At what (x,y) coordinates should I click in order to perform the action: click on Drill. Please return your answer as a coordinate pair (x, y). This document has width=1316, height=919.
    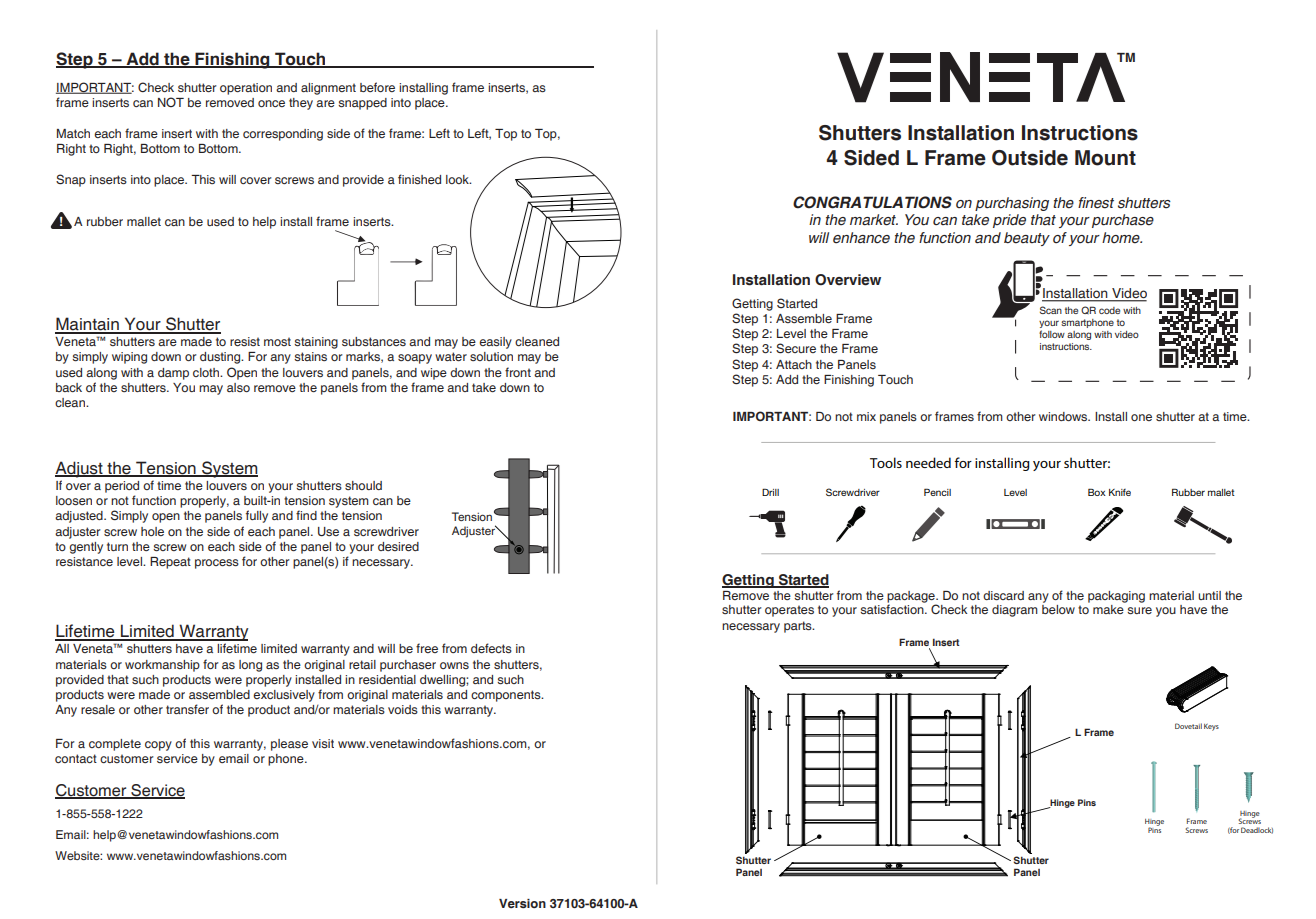
    Looking at the image, I should click on (770, 492).
